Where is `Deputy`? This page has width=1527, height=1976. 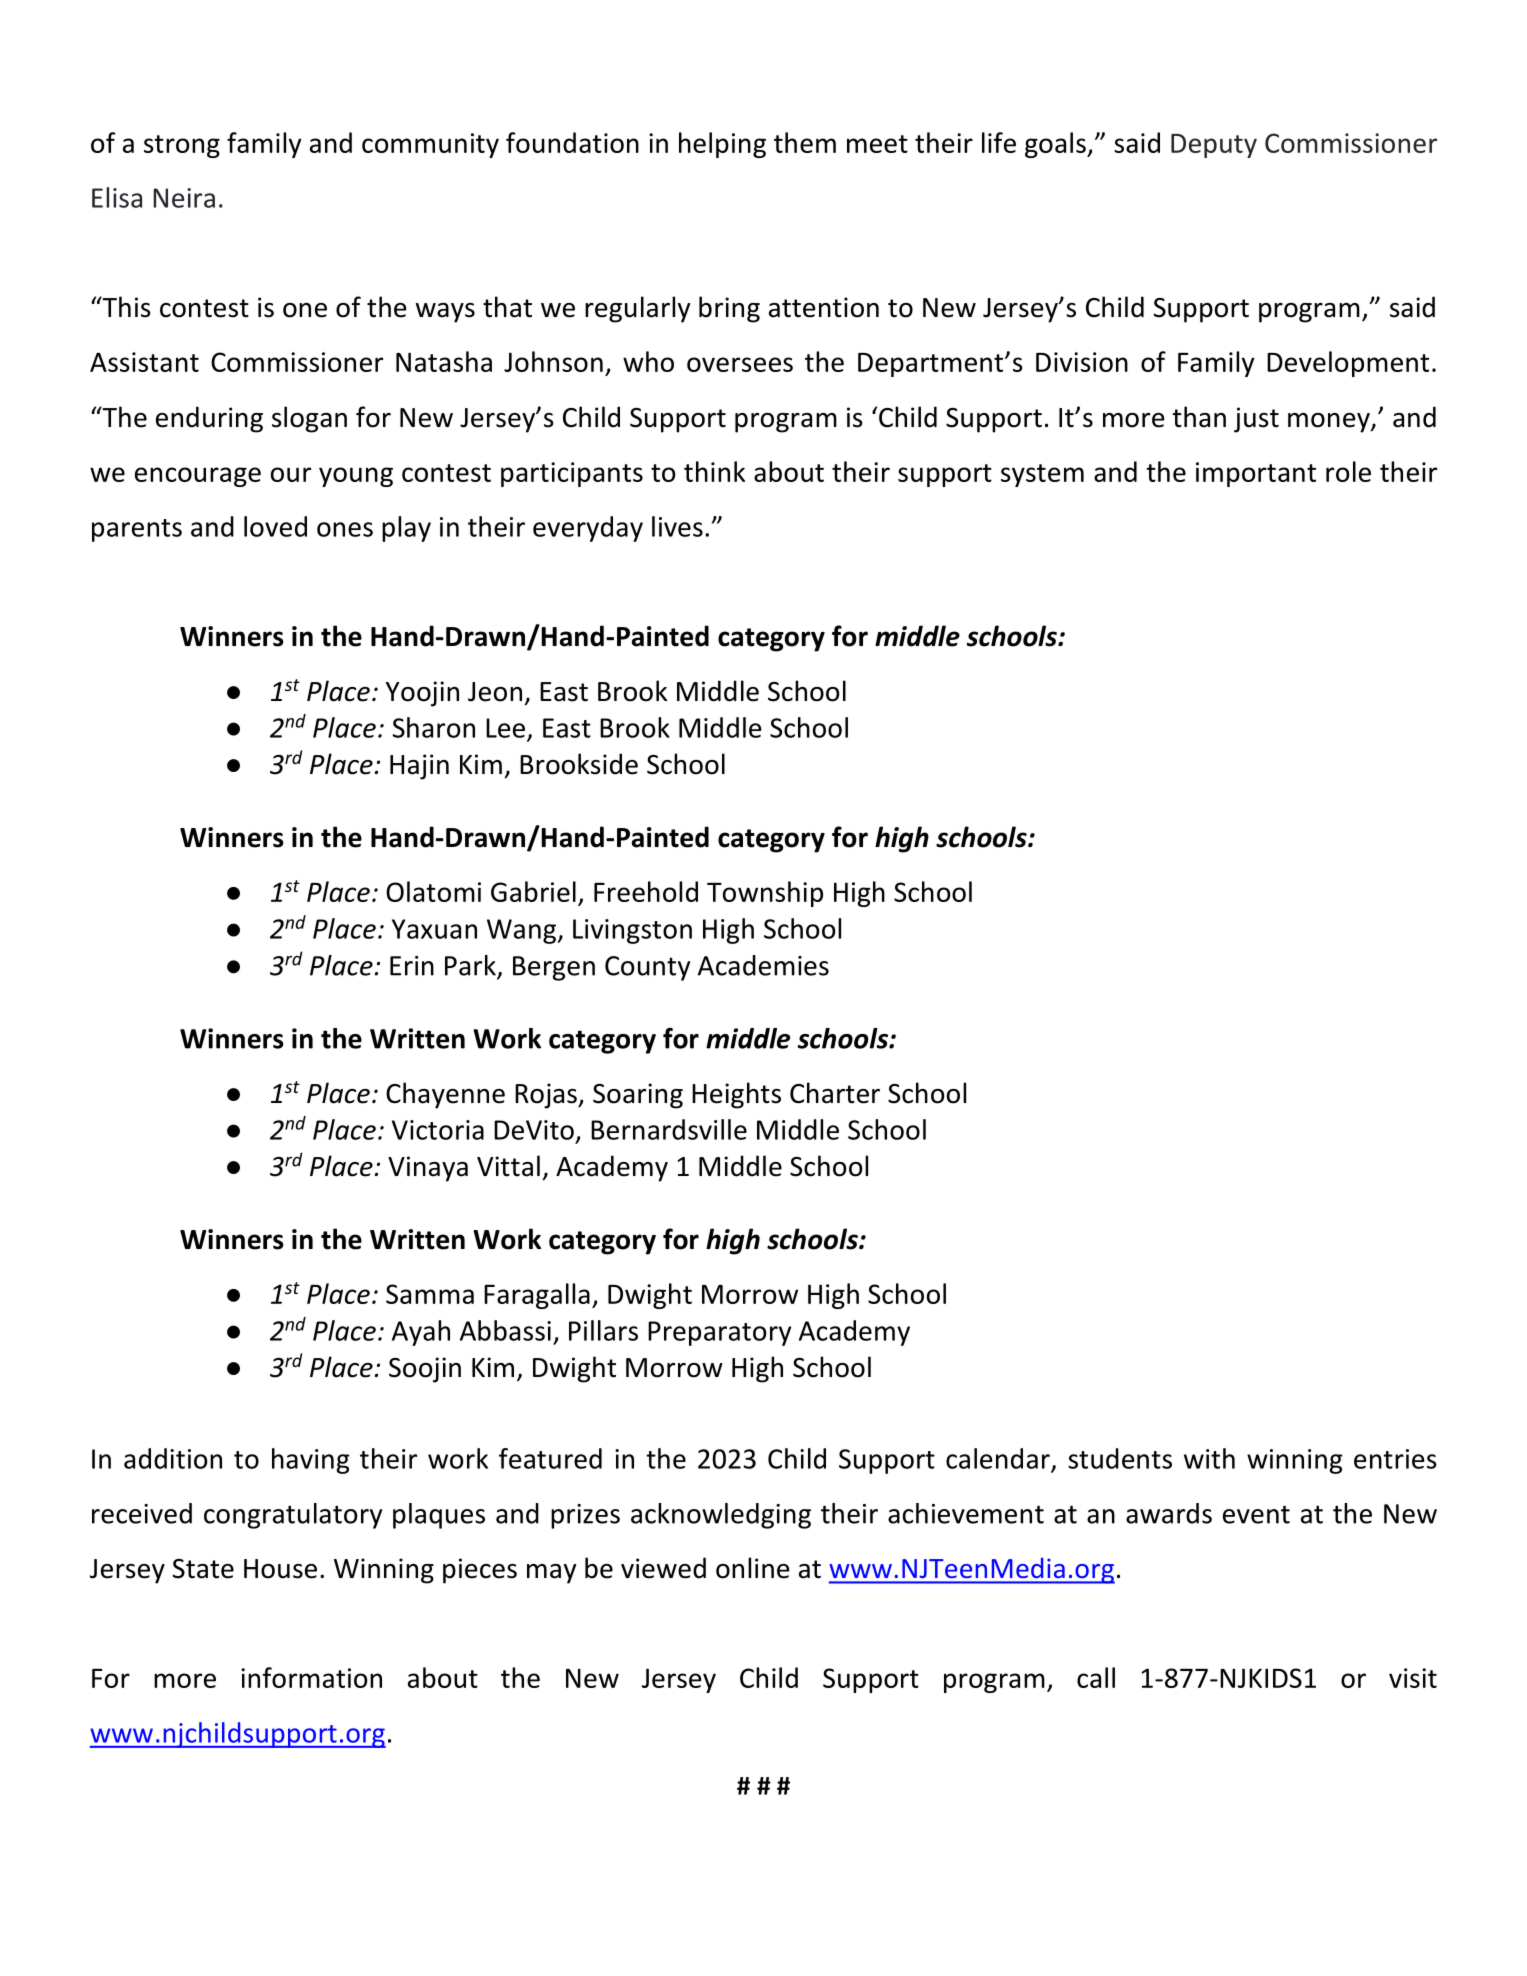
Deputy is located at coordinates (1214, 146).
